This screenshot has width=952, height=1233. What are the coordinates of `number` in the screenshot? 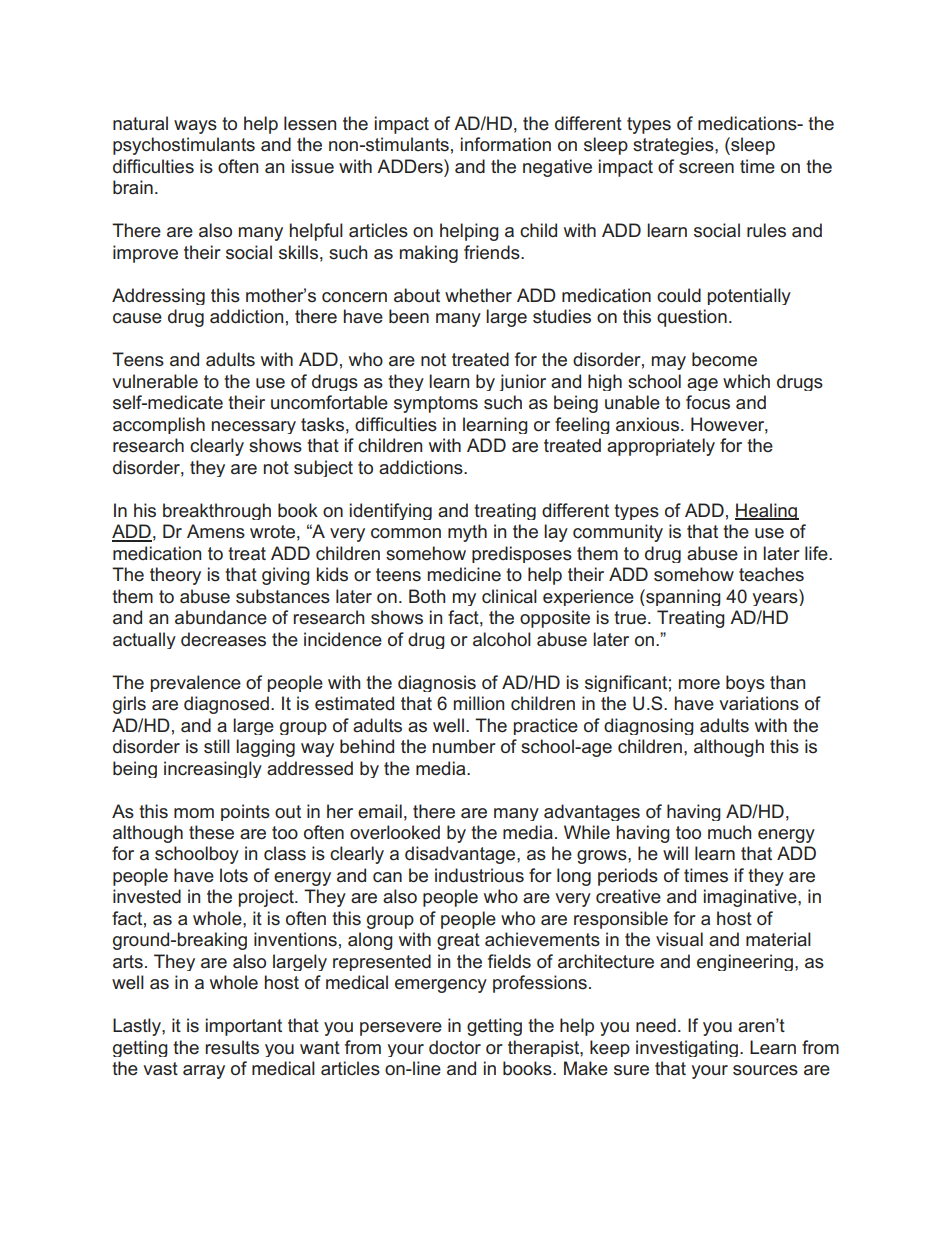 It's located at (464, 746).
